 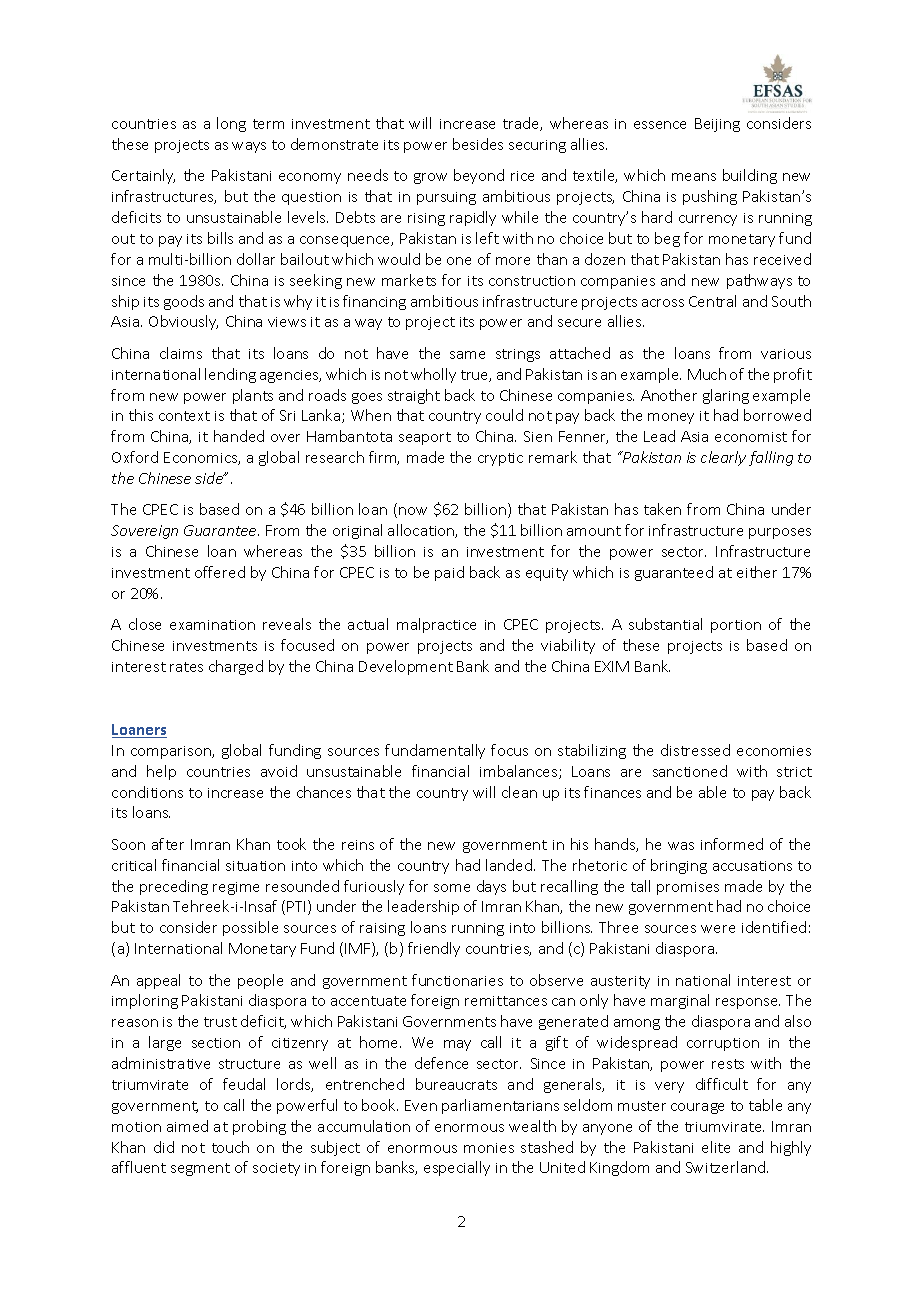 I want to click on claims, so click(x=181, y=353).
